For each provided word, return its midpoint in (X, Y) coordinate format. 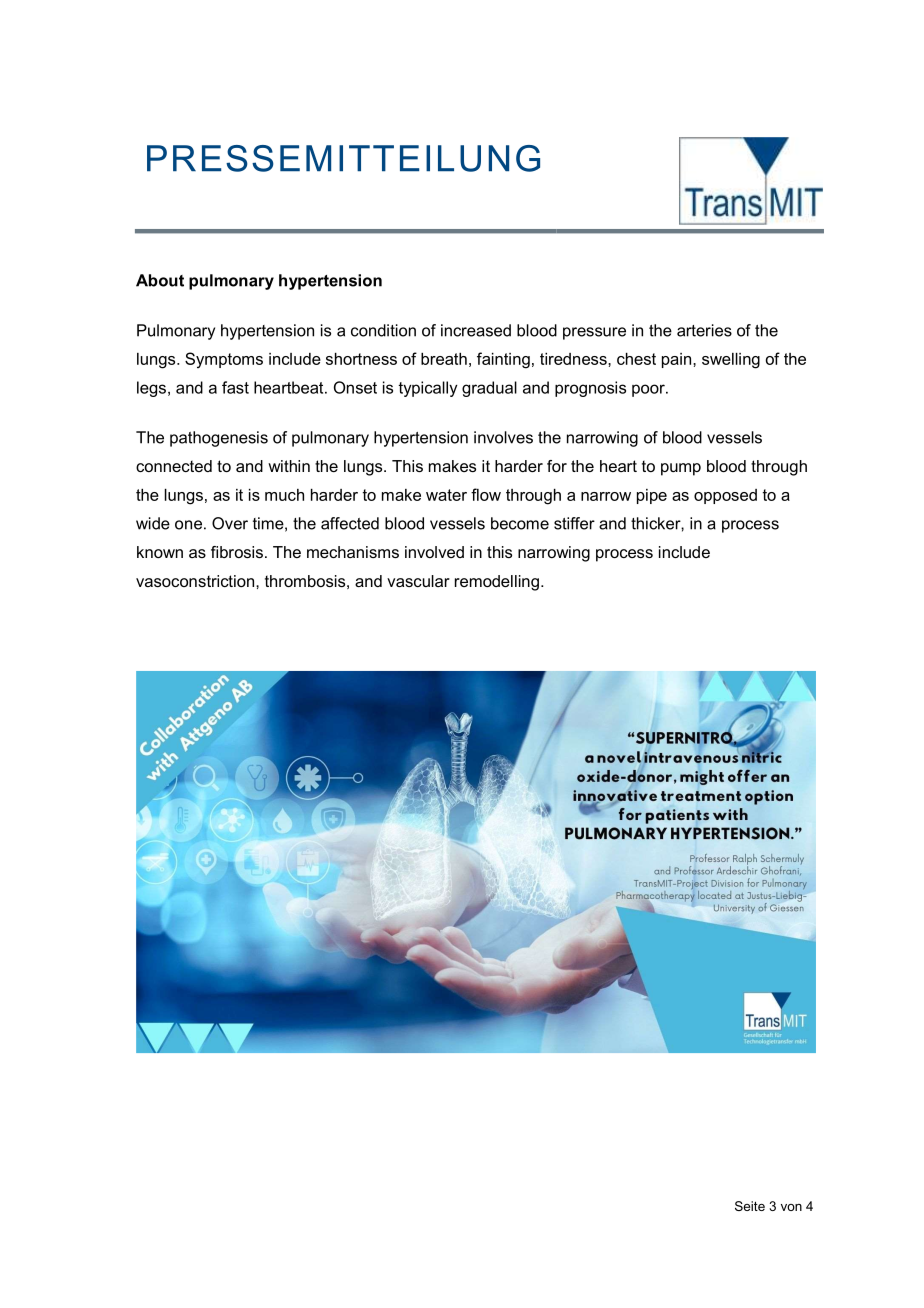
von (791, 1207)
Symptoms (224, 360)
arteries (704, 330)
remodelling (497, 583)
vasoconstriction (196, 581)
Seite (750, 1206)
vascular (418, 581)
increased (476, 330)
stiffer (574, 523)
